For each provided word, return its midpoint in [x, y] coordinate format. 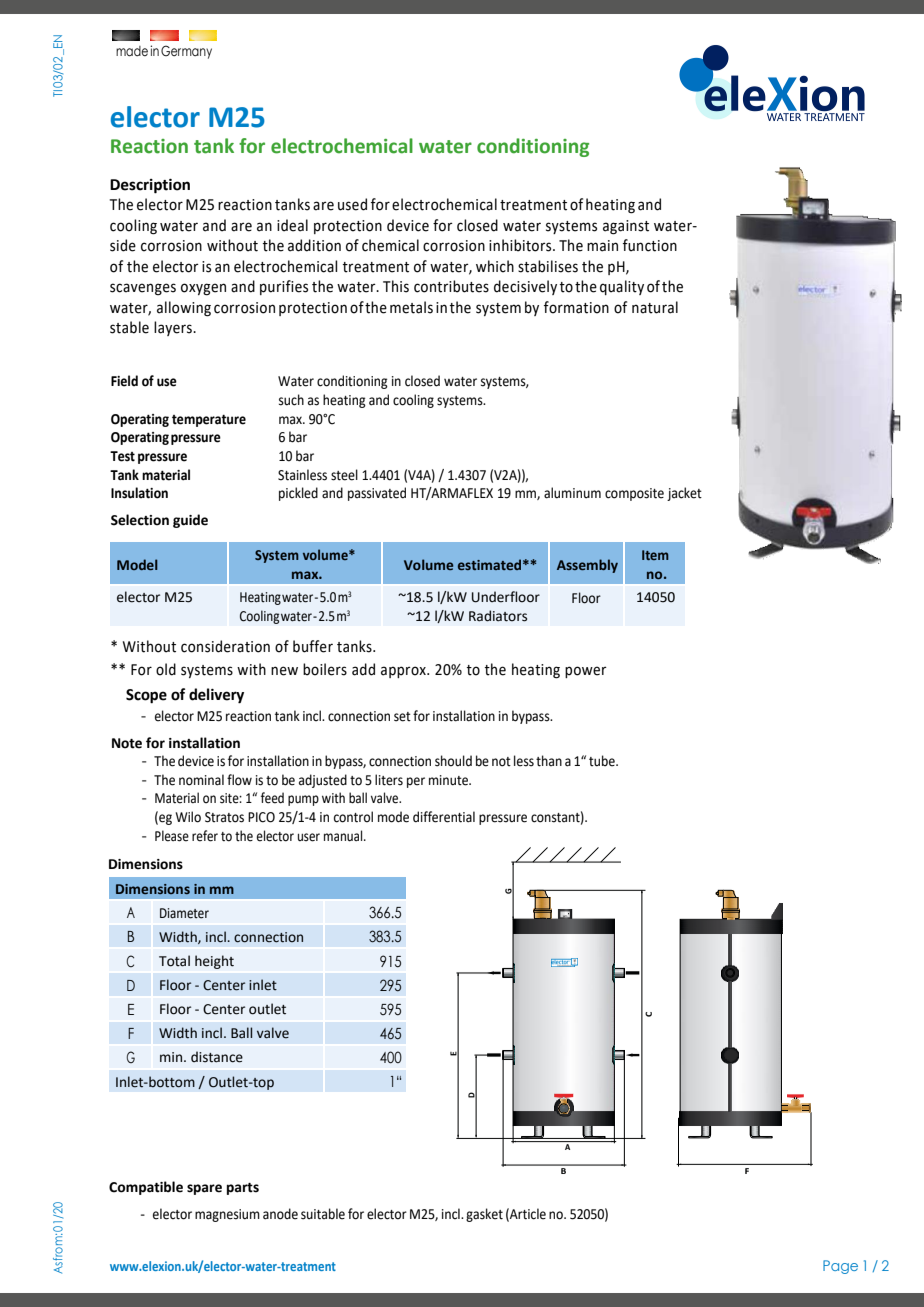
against [626, 227]
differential [444, 817]
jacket [684, 494]
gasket [484, 1215]
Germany [186, 52]
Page [840, 1267]
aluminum [572, 493]
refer [205, 836]
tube [603, 761]
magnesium [227, 1215]
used [352, 204]
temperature [209, 420]
